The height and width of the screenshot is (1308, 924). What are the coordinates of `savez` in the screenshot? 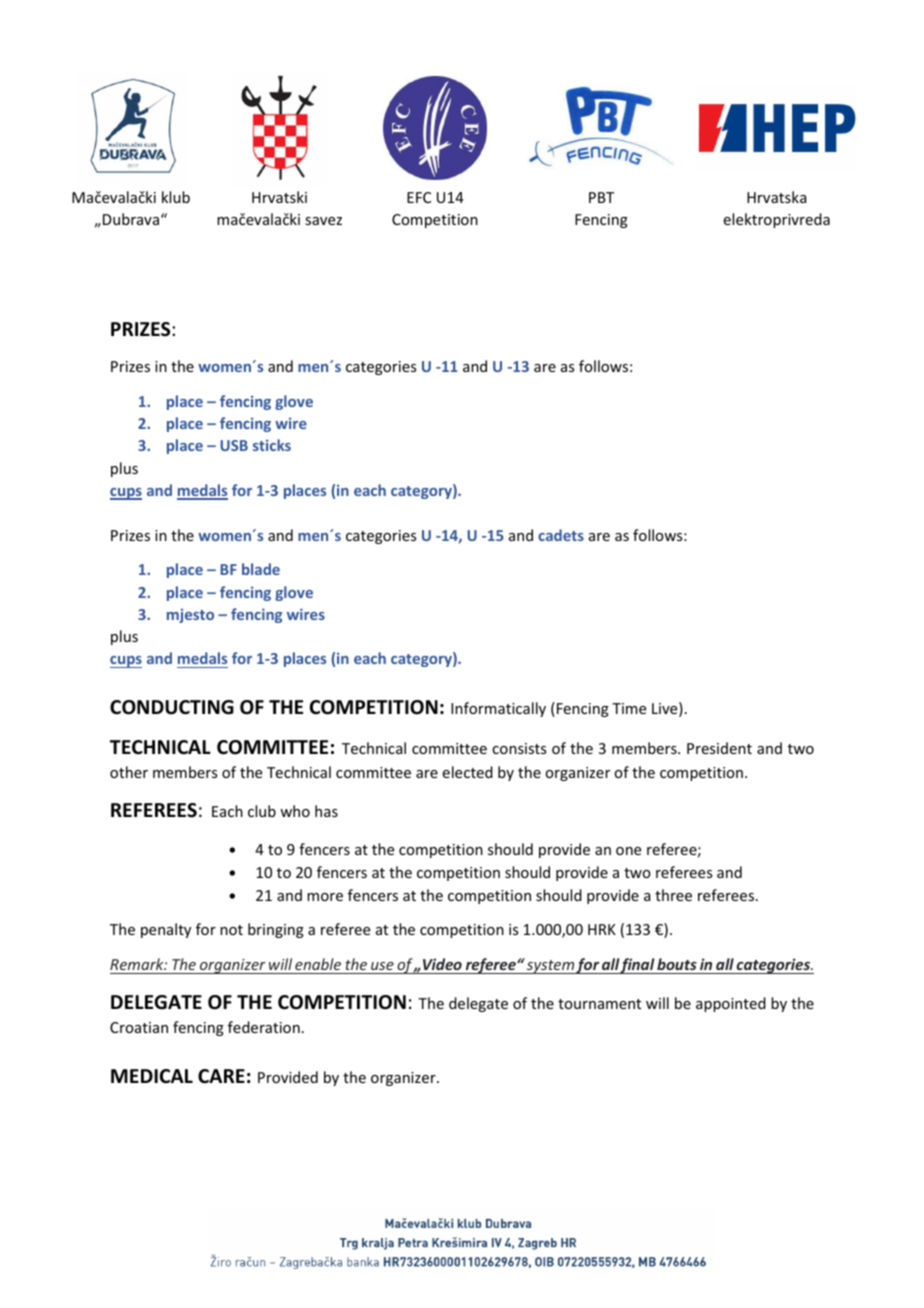 It's located at (323, 221).
